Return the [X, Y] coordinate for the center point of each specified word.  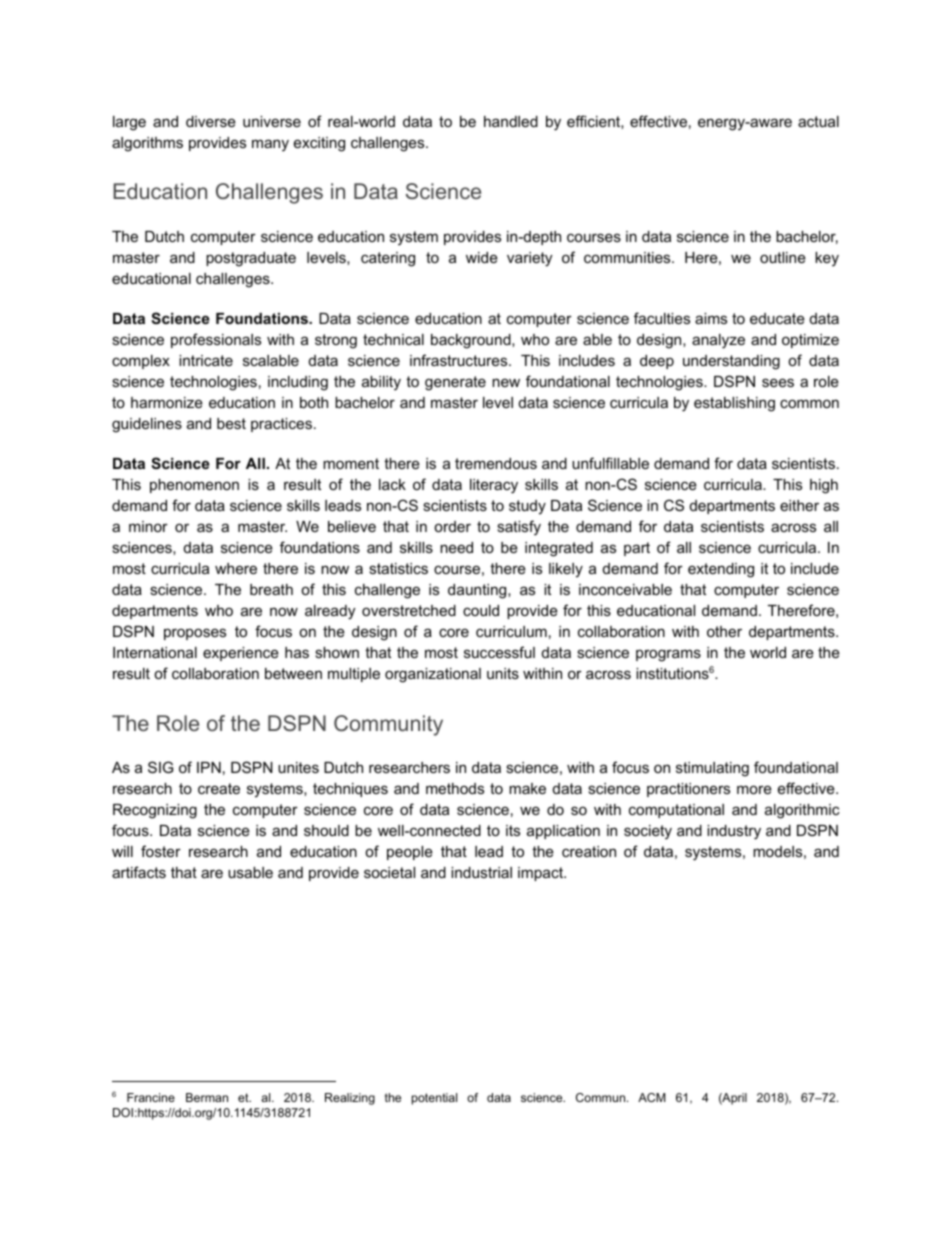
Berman [207, 1097]
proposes [195, 634]
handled [511, 121]
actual [818, 121]
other [724, 631]
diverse [211, 121]
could [481, 610]
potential [434, 1099]
